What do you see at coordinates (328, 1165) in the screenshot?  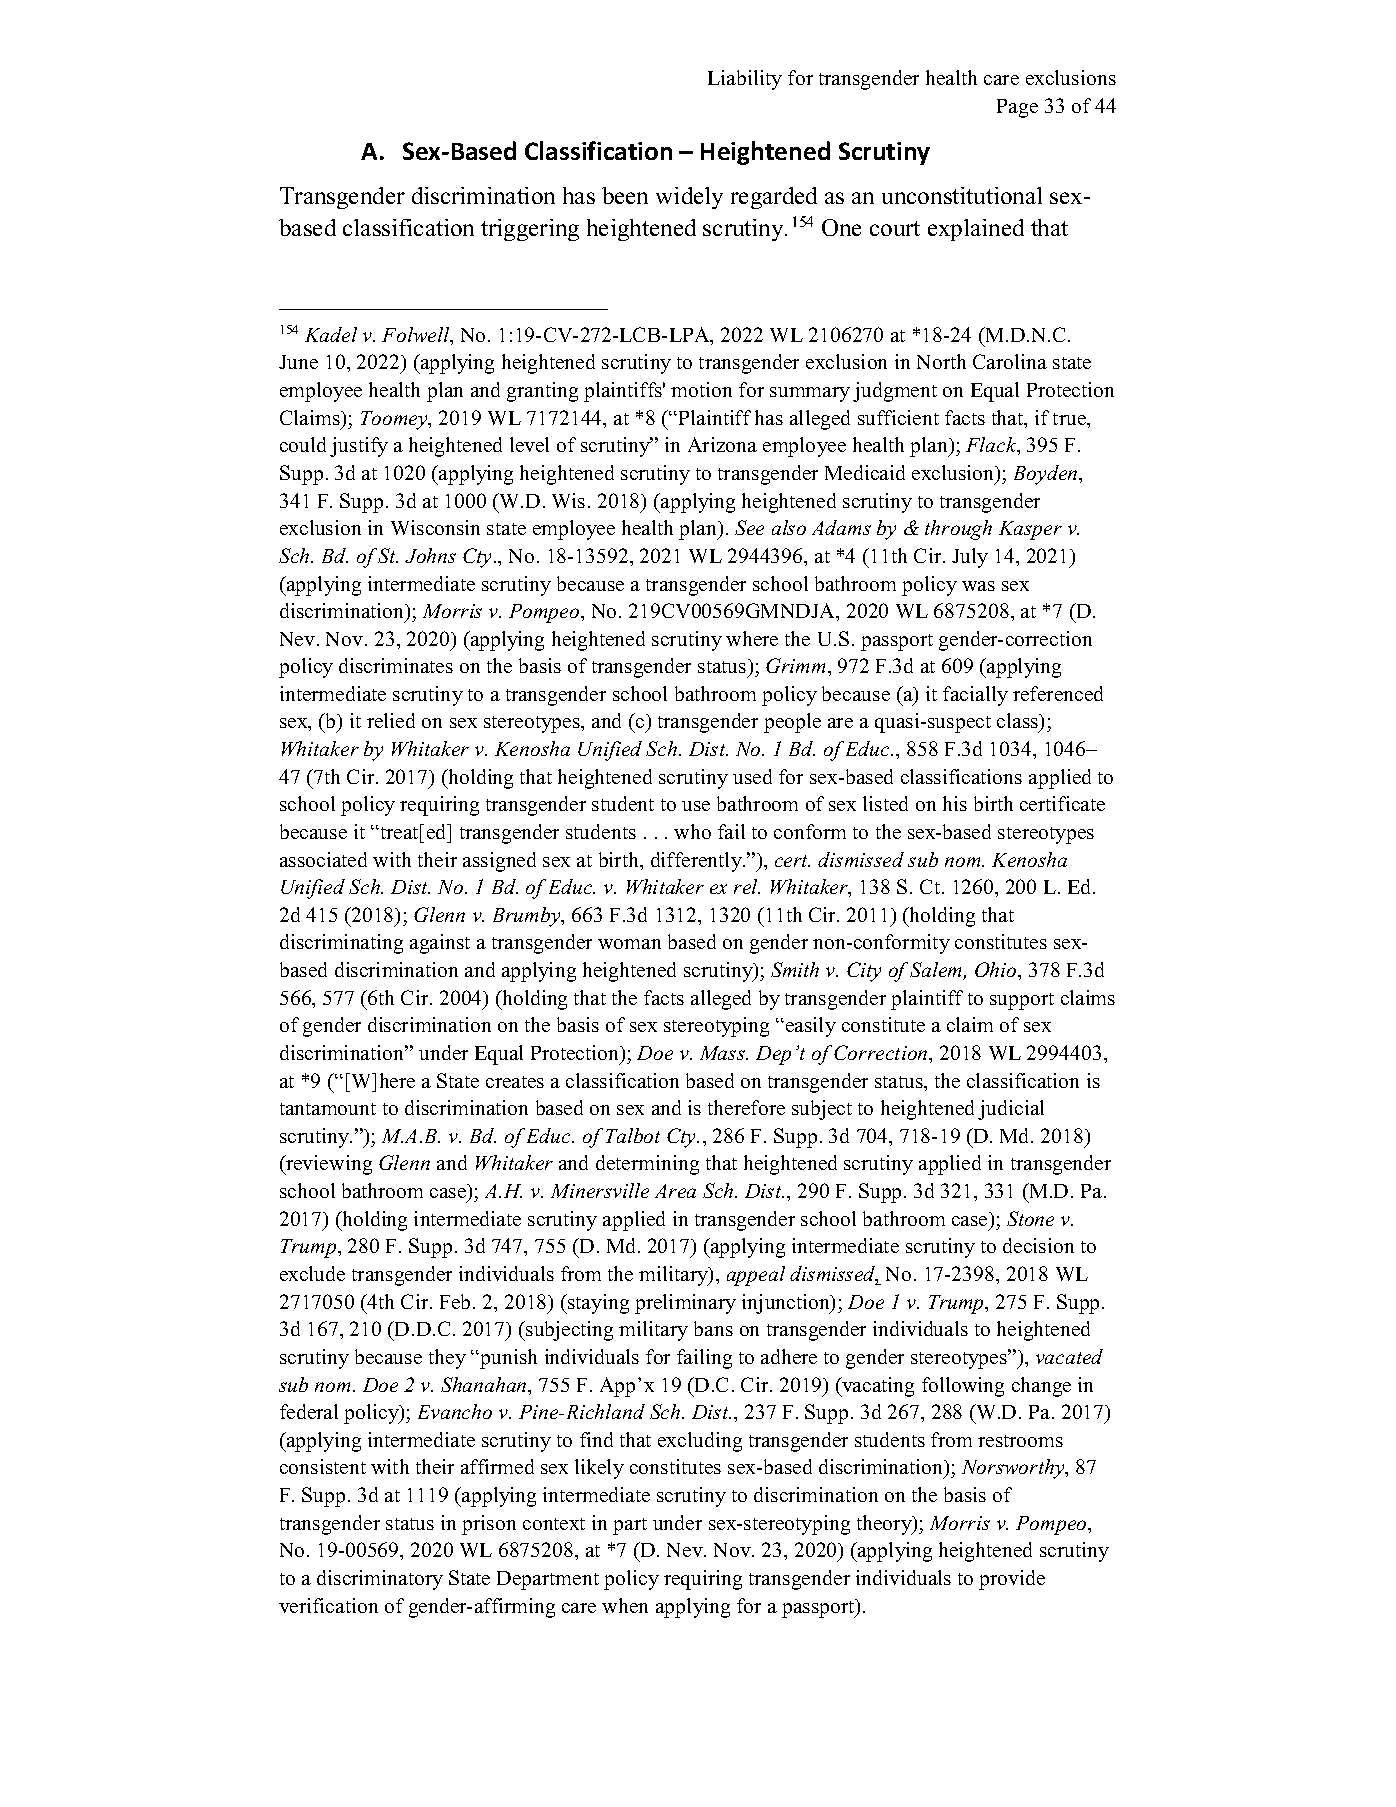 I see `reviewing` at bounding box center [328, 1165].
